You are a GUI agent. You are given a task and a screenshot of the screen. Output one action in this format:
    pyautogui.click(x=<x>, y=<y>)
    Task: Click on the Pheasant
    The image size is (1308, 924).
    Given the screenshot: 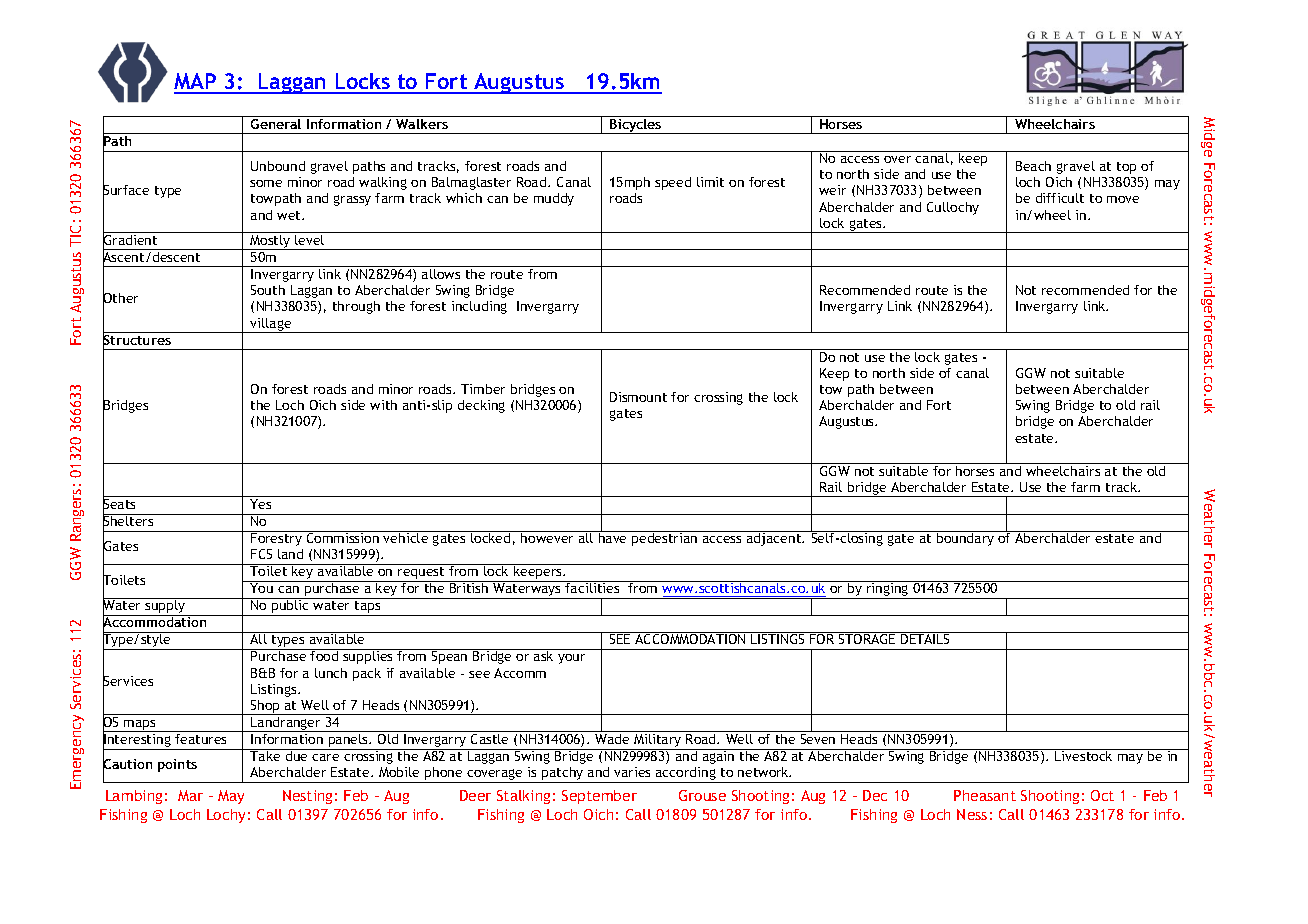 What is the action you would take?
    pyautogui.click(x=985, y=795)
